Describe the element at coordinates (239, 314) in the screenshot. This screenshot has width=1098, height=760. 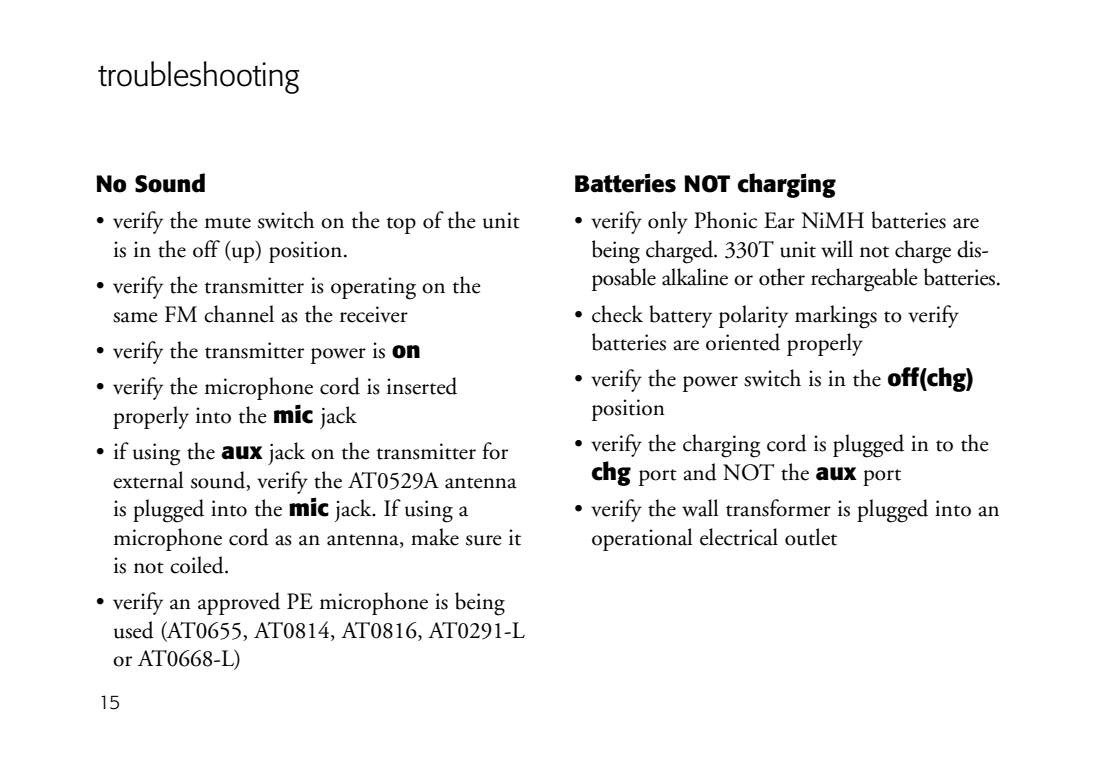
I see `channel` at that location.
